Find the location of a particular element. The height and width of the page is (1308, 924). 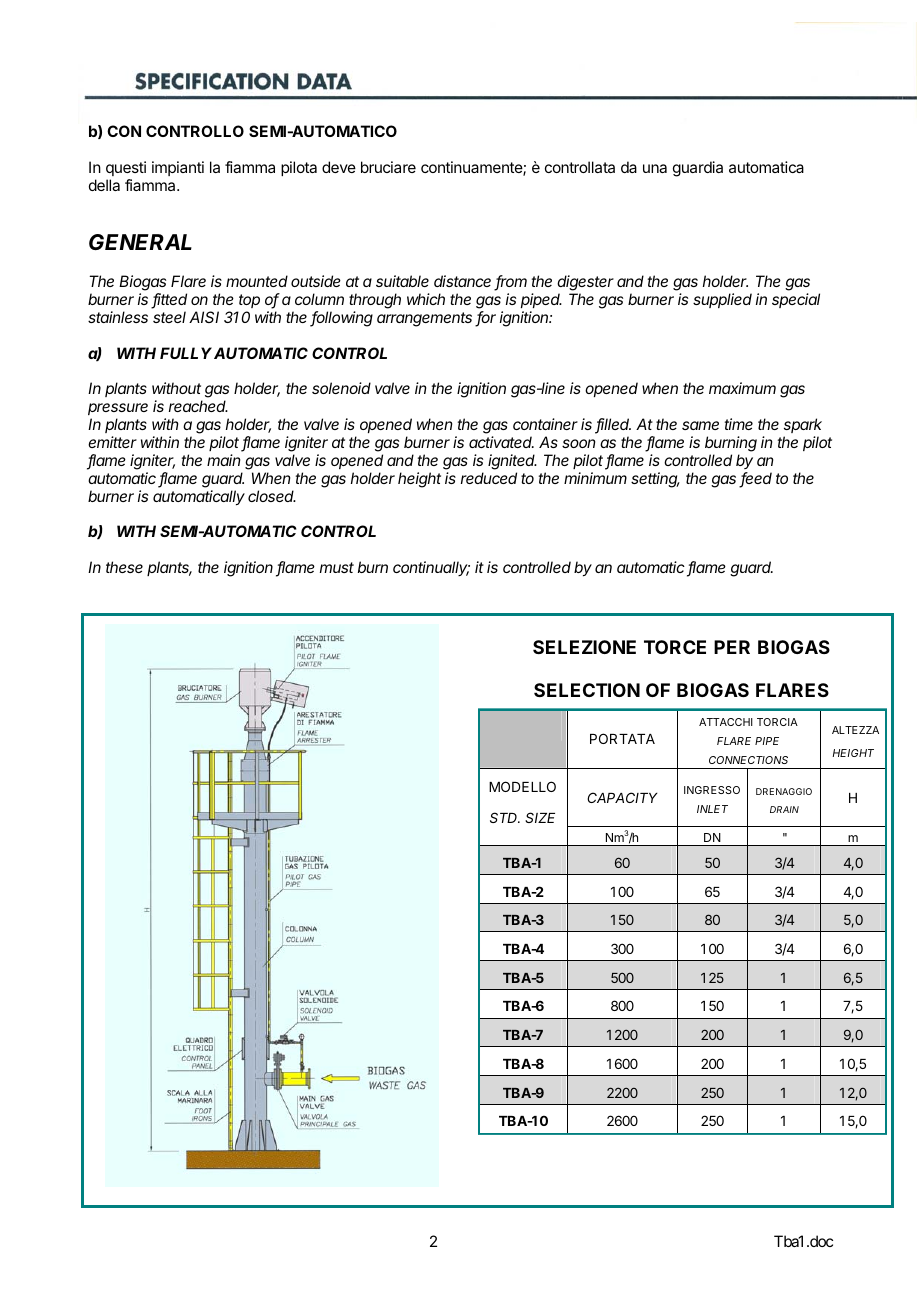

main is located at coordinates (223, 460).
